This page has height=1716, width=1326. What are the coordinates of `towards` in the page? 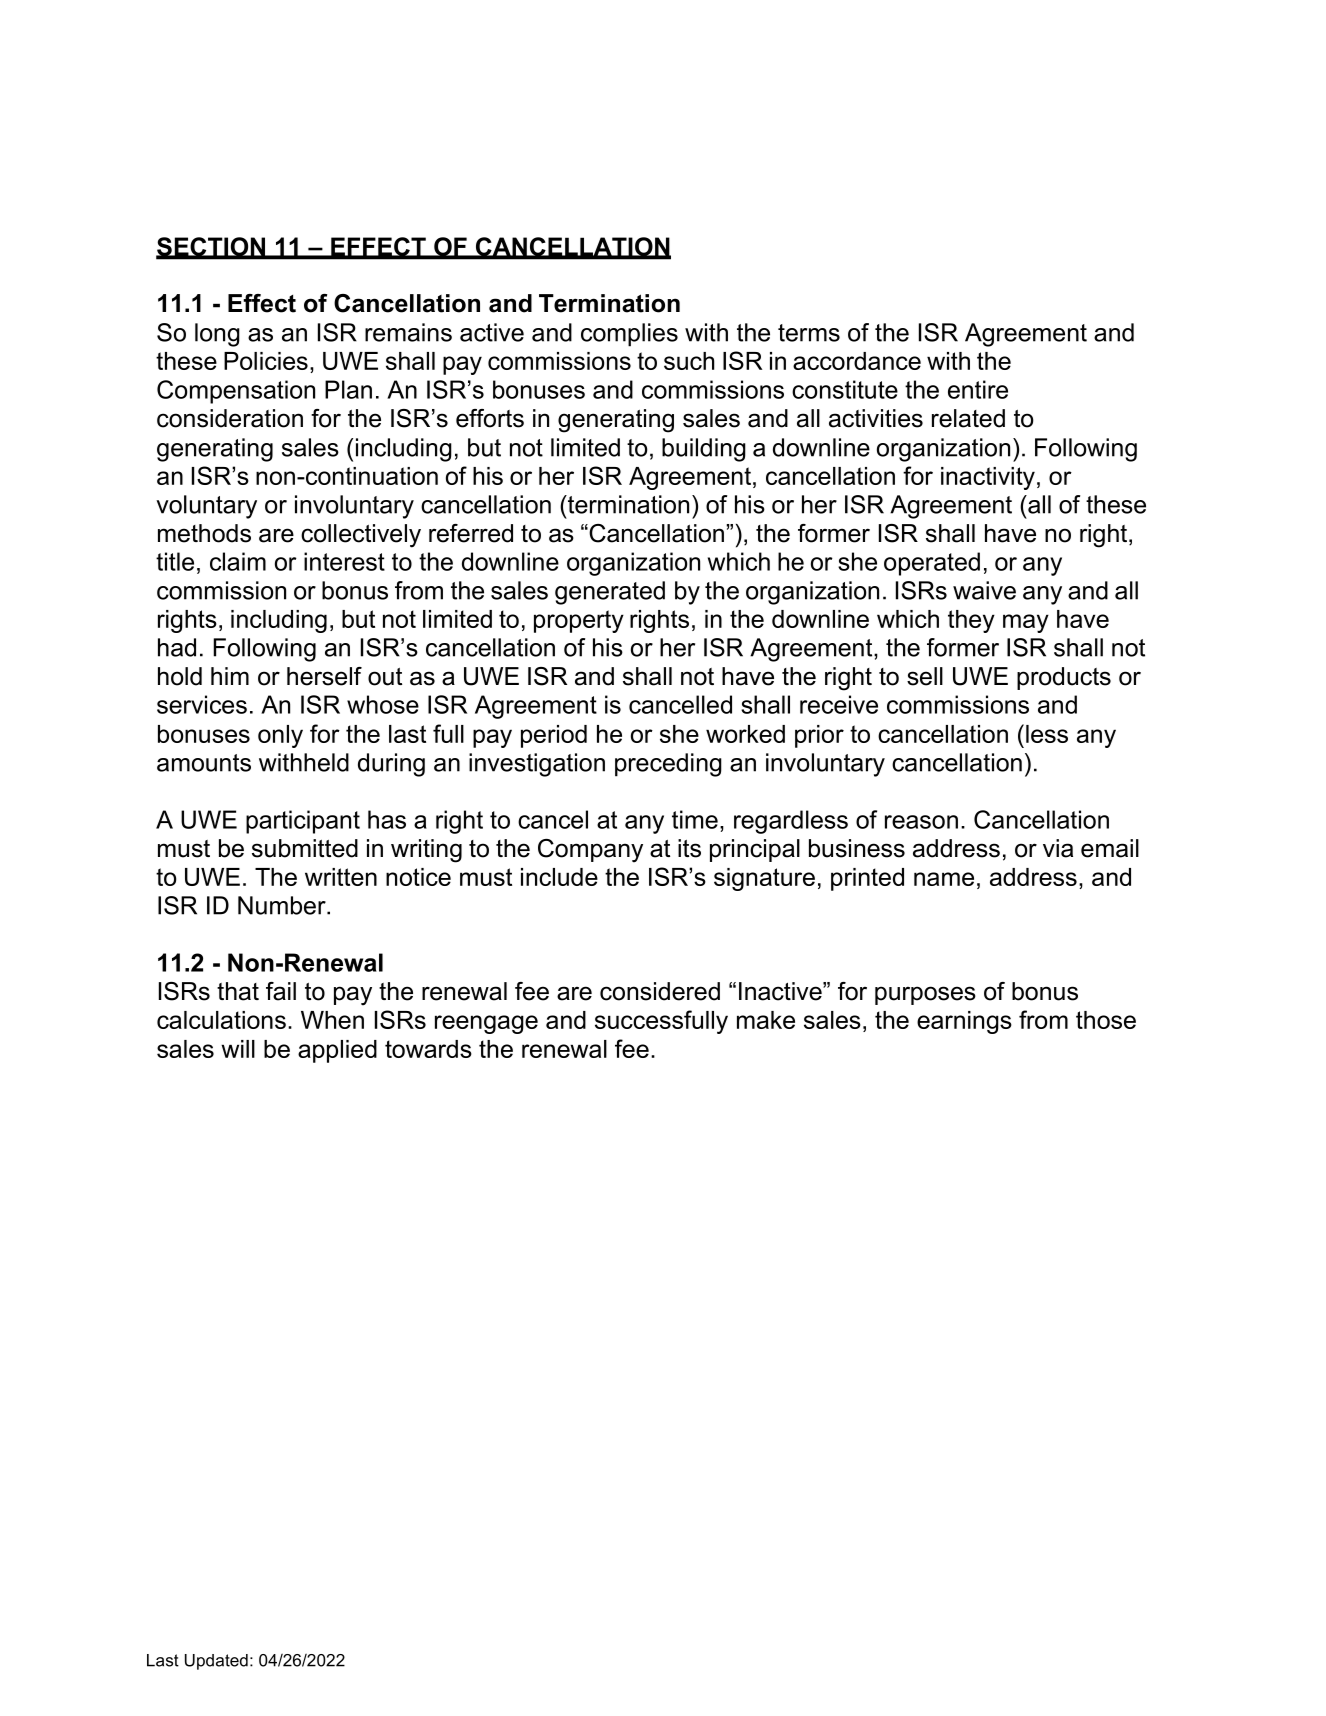 It's located at (428, 1049).
